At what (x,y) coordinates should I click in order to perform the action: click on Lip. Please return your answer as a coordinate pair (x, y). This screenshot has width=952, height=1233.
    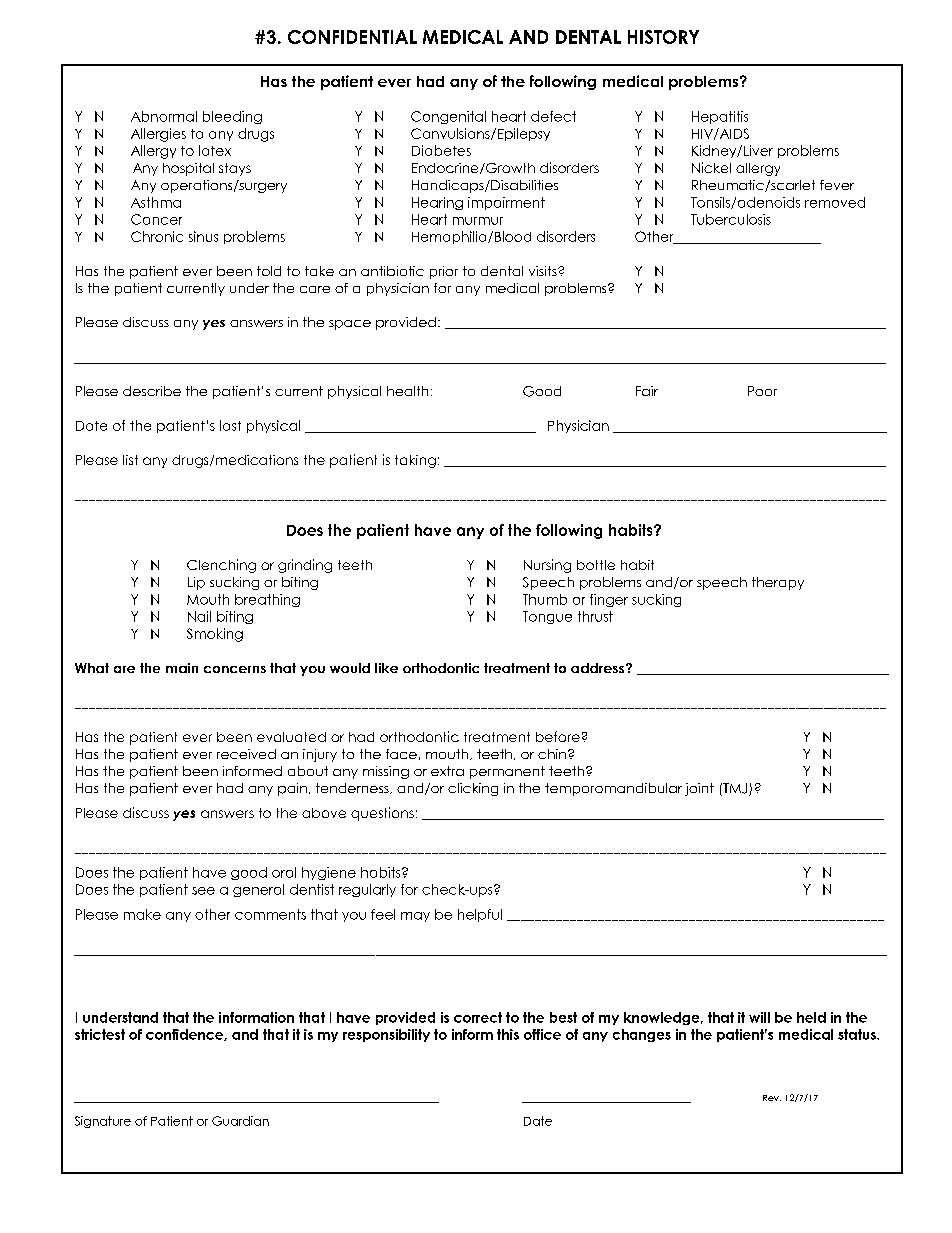
    Looking at the image, I should click on (196, 583).
